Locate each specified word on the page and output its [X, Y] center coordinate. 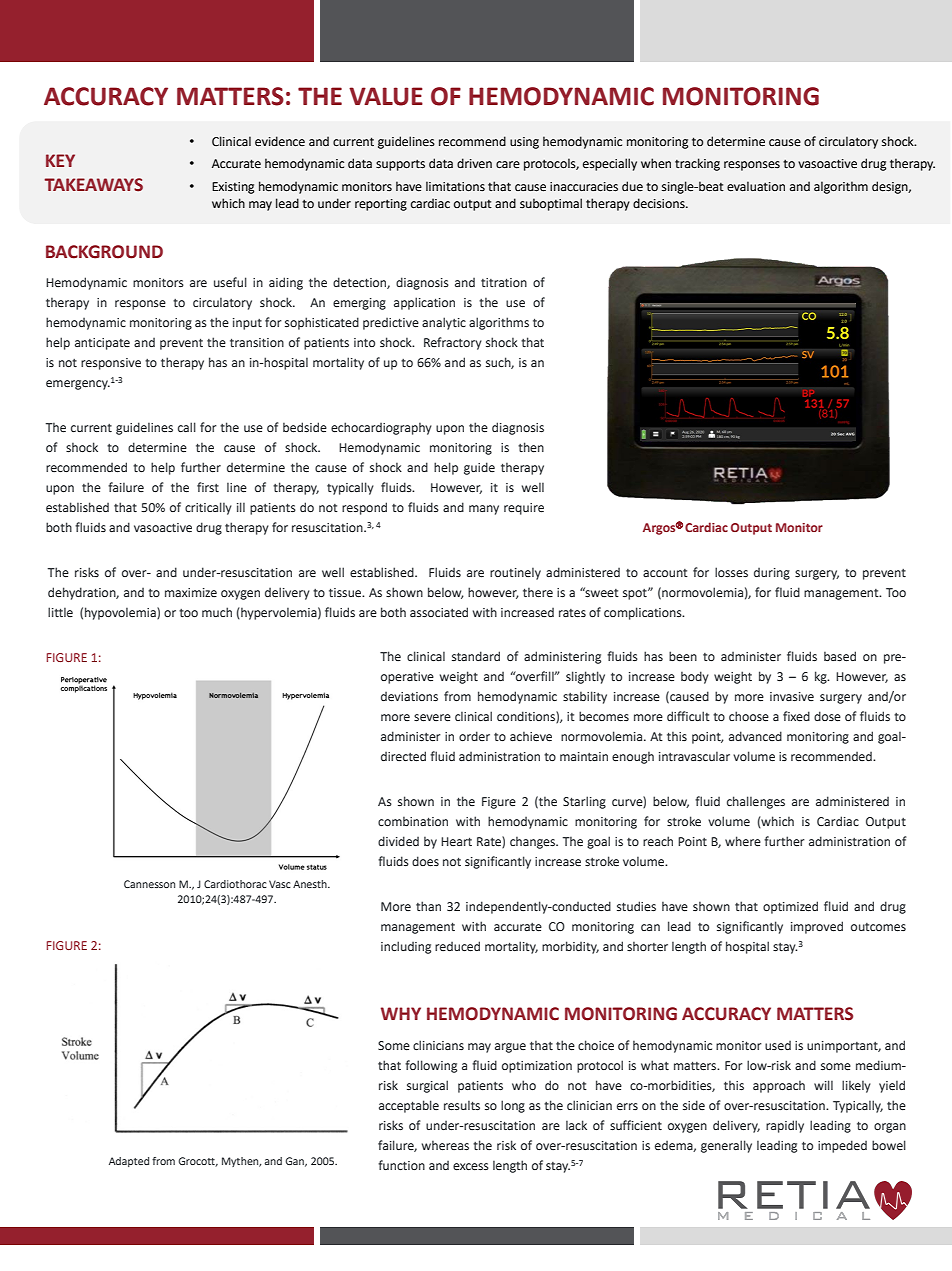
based [840, 656]
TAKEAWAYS [93, 185]
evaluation [756, 186]
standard [476, 656]
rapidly [785, 1126]
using [524, 143]
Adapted [129, 1162]
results [462, 1105]
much [217, 612]
